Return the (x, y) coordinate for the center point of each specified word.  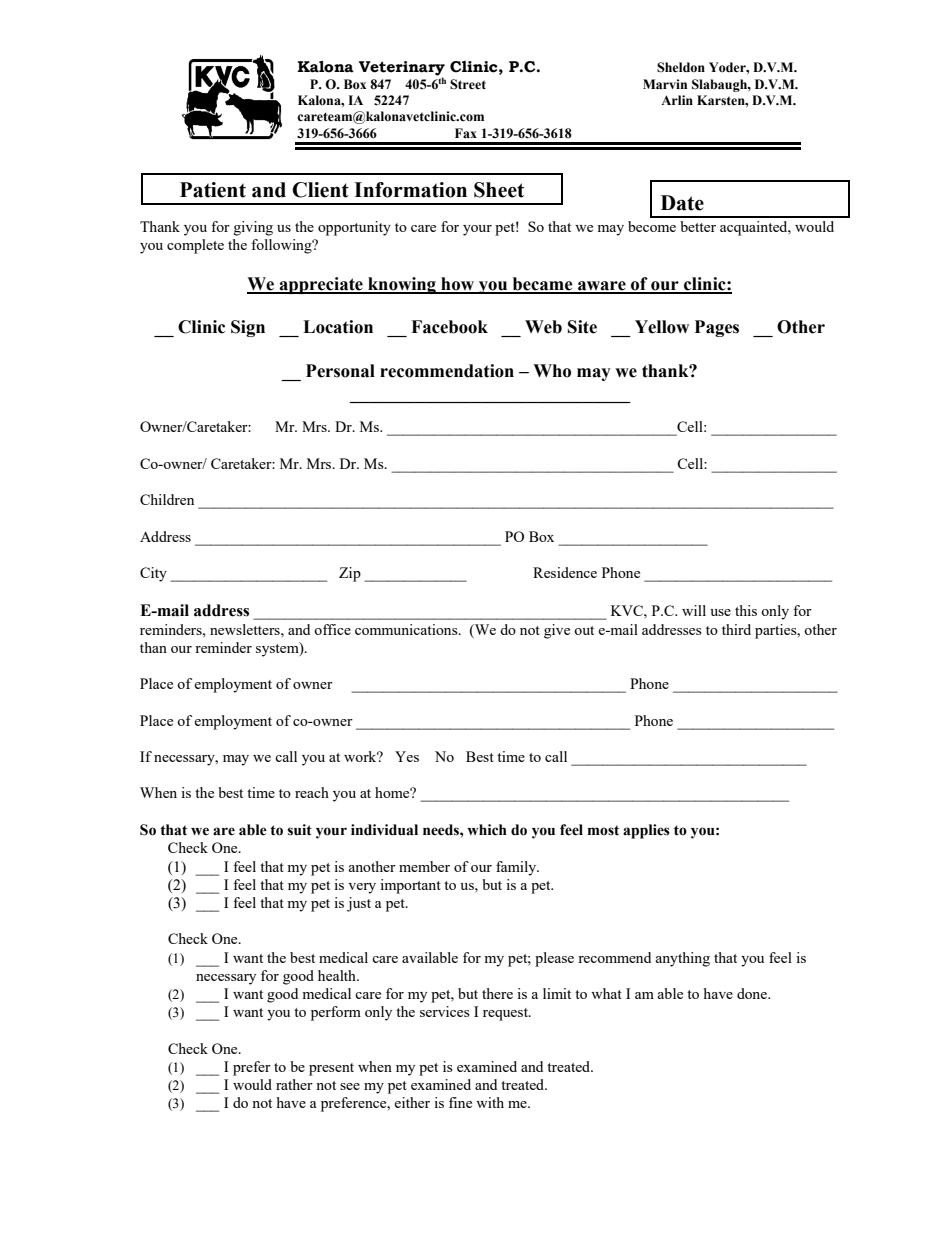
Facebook (449, 327)
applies (646, 831)
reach (312, 792)
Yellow (662, 327)
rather (294, 1084)
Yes (407, 756)
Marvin (665, 84)
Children (167, 499)
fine (460, 1102)
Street (468, 84)
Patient (213, 190)
